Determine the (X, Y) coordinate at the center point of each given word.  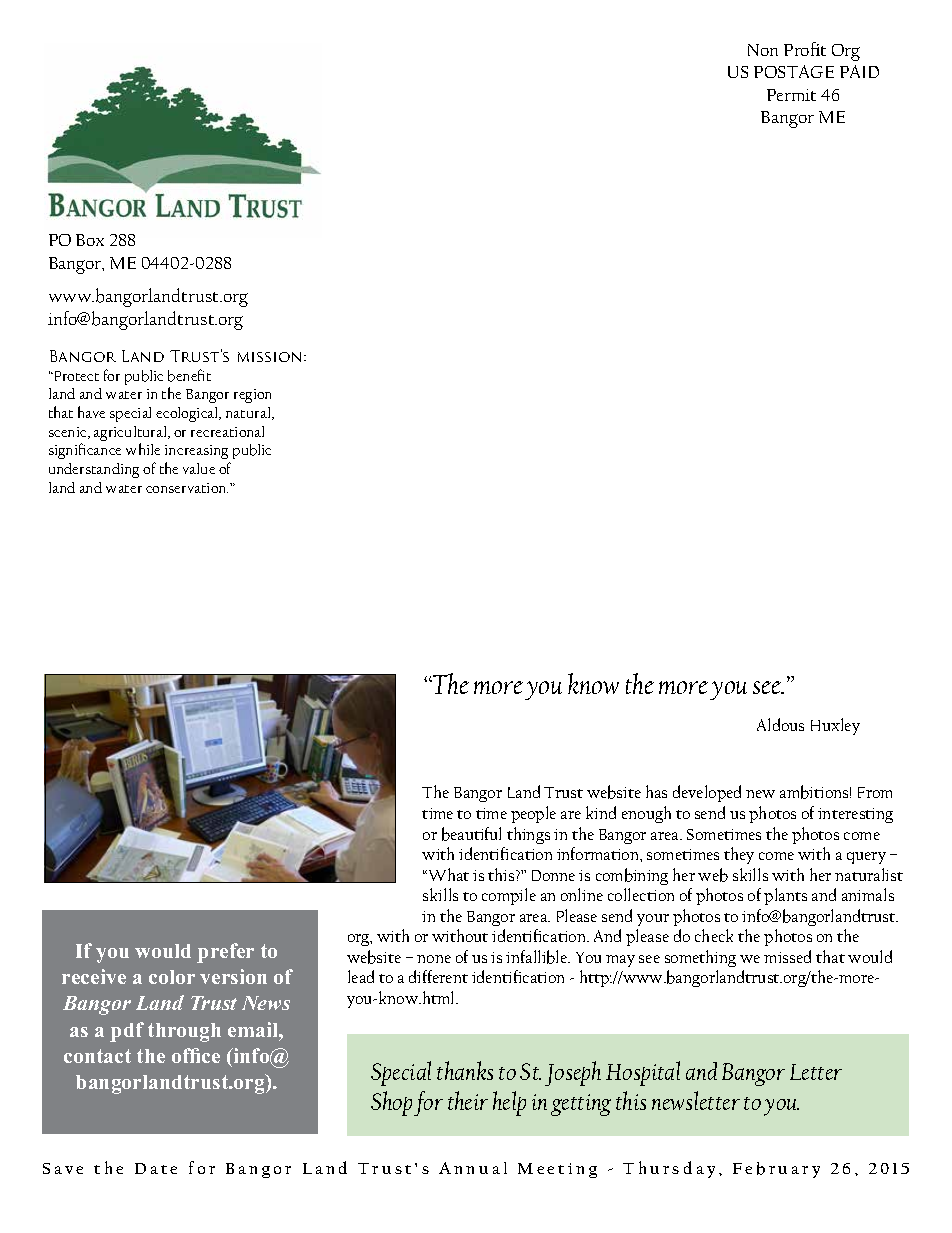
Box (90, 240)
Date (156, 1168)
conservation (187, 488)
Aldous (780, 724)
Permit (791, 95)
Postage (794, 71)
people (533, 814)
